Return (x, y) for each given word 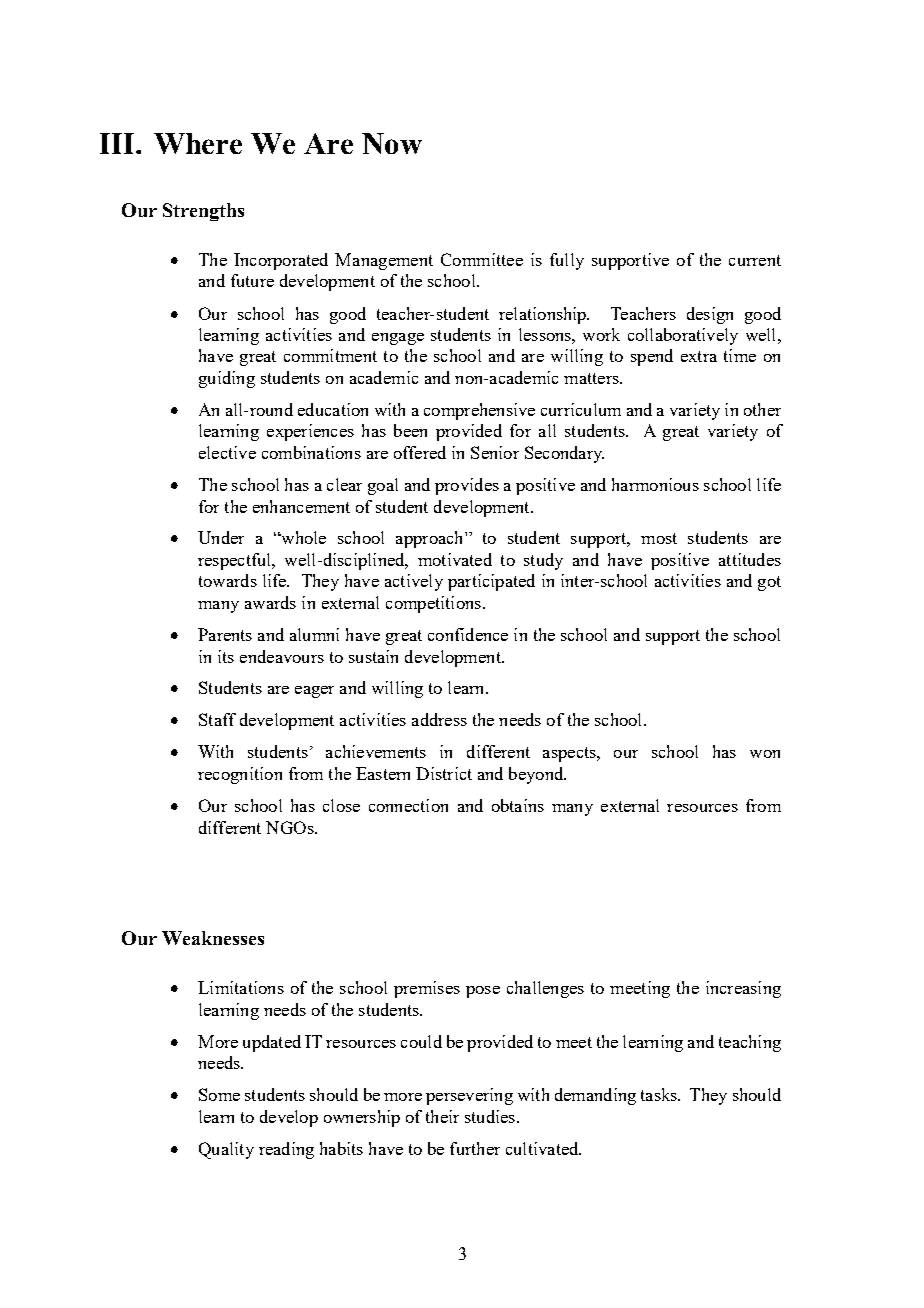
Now (392, 143)
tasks (660, 1094)
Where (198, 143)
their (442, 1116)
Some (219, 1094)
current (755, 260)
